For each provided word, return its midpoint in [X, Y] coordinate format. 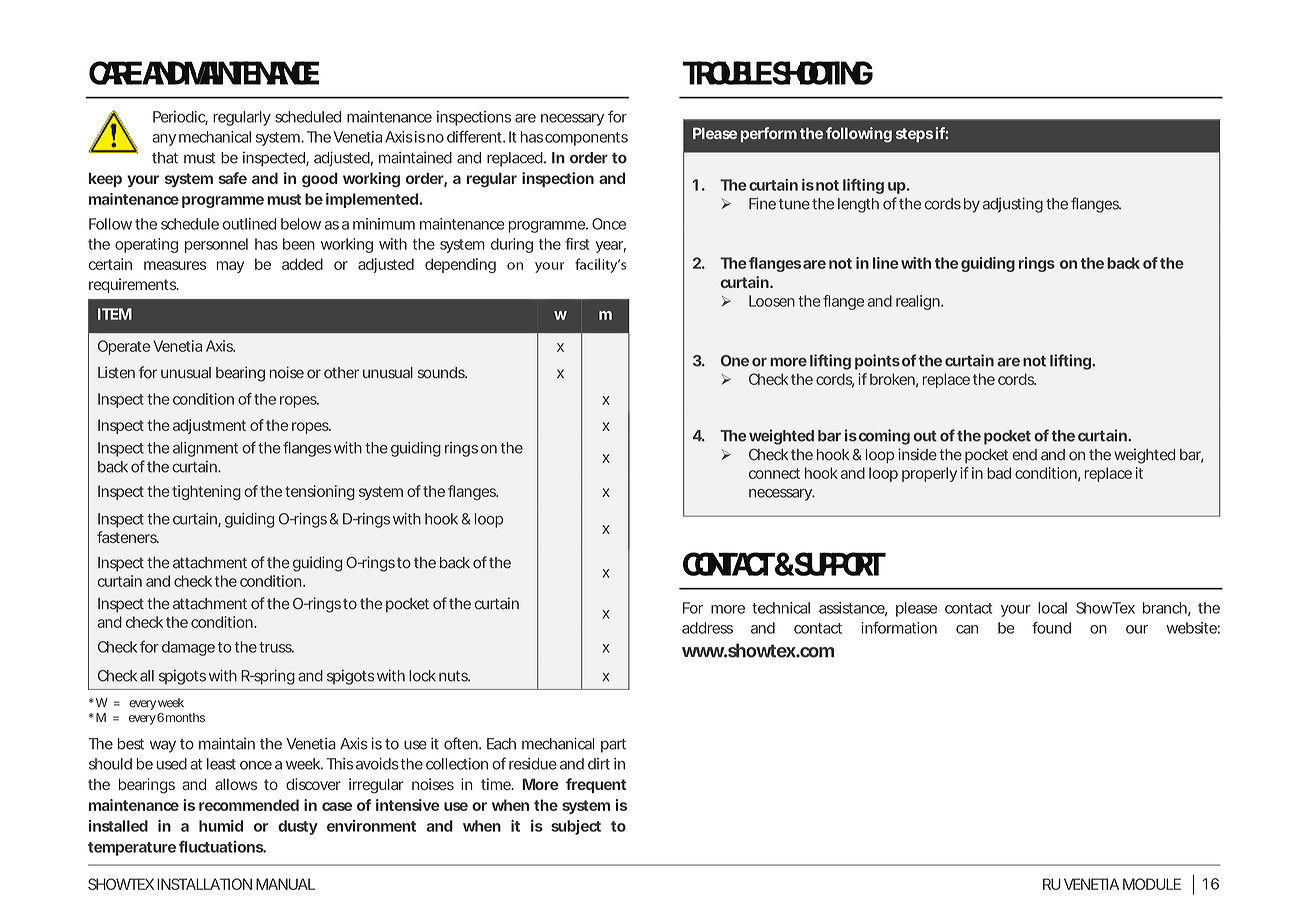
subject [576, 827]
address [707, 628]
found [1051, 627]
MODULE [1152, 884]
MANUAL [285, 884]
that [165, 158]
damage [188, 648]
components [586, 139]
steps [914, 135]
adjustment [209, 426]
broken [892, 379]
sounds [442, 373]
